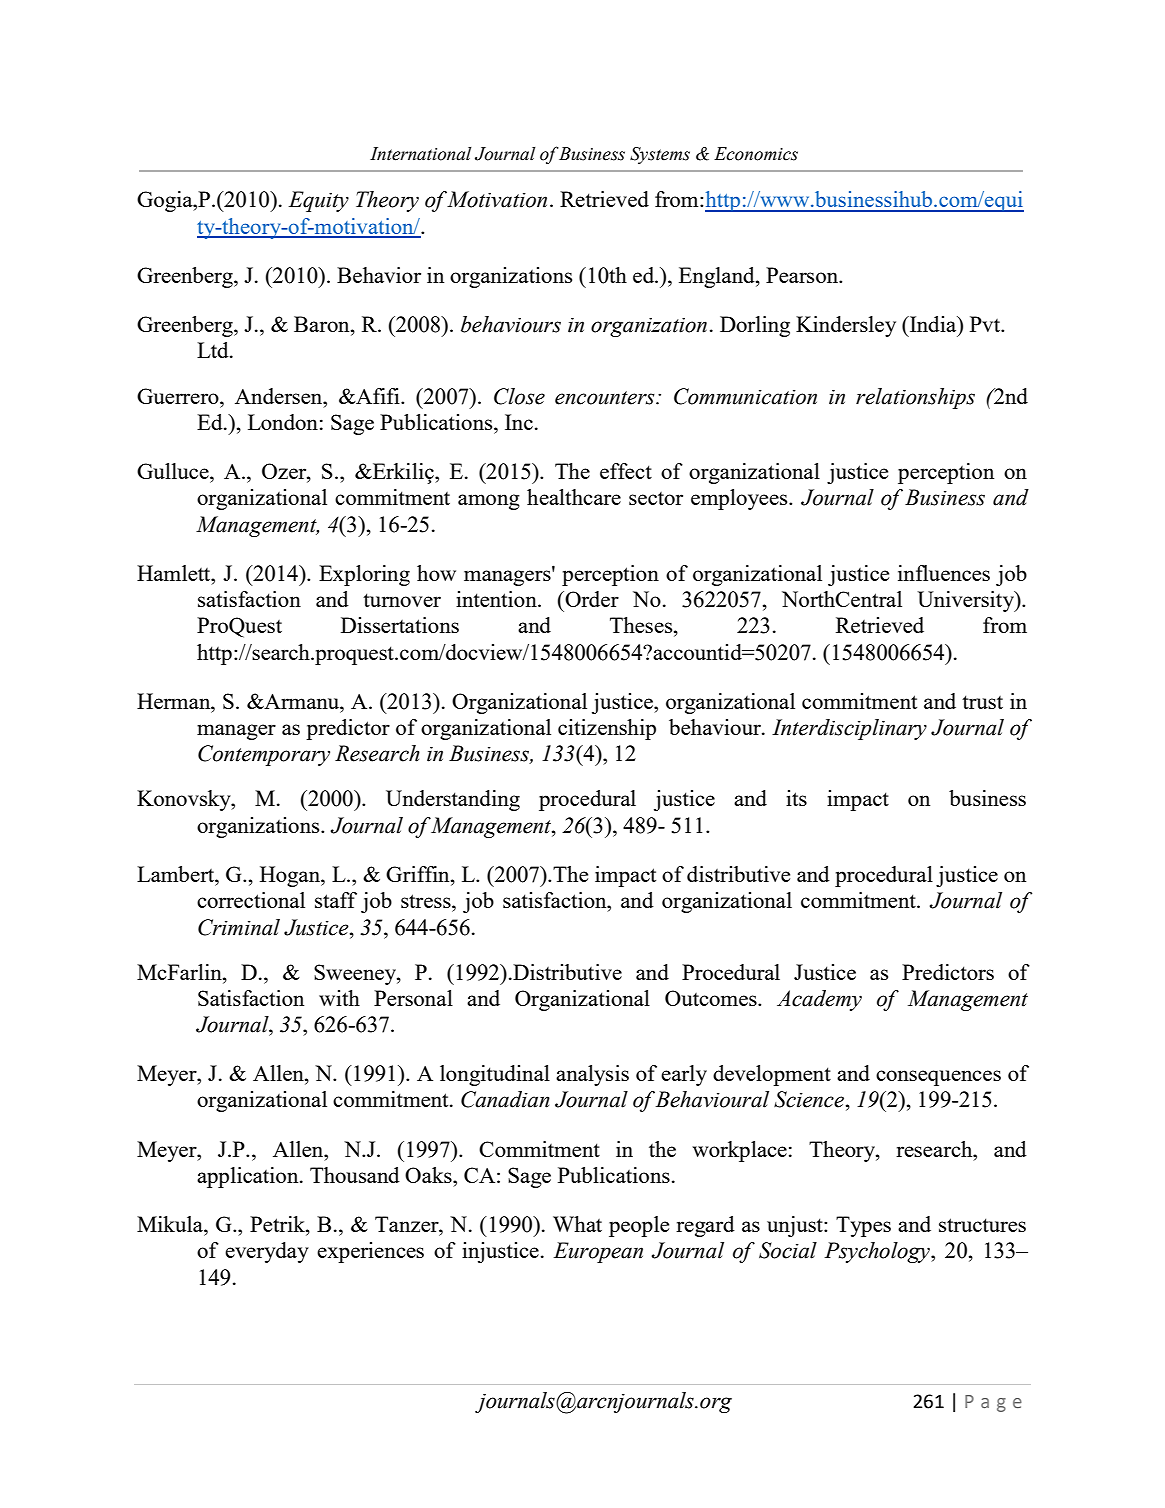  I want to click on its, so click(796, 798).
